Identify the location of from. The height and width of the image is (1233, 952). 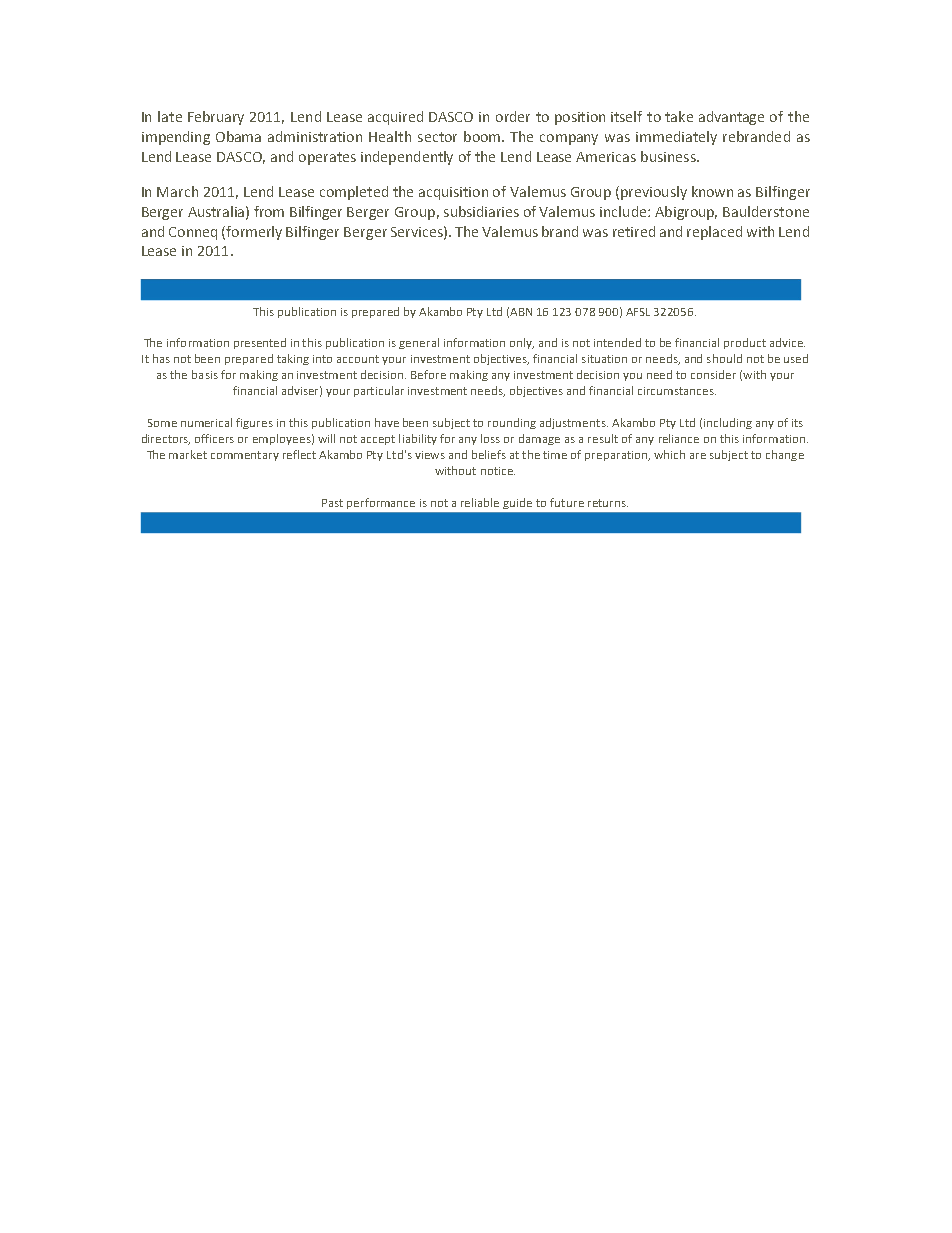
(269, 211).
